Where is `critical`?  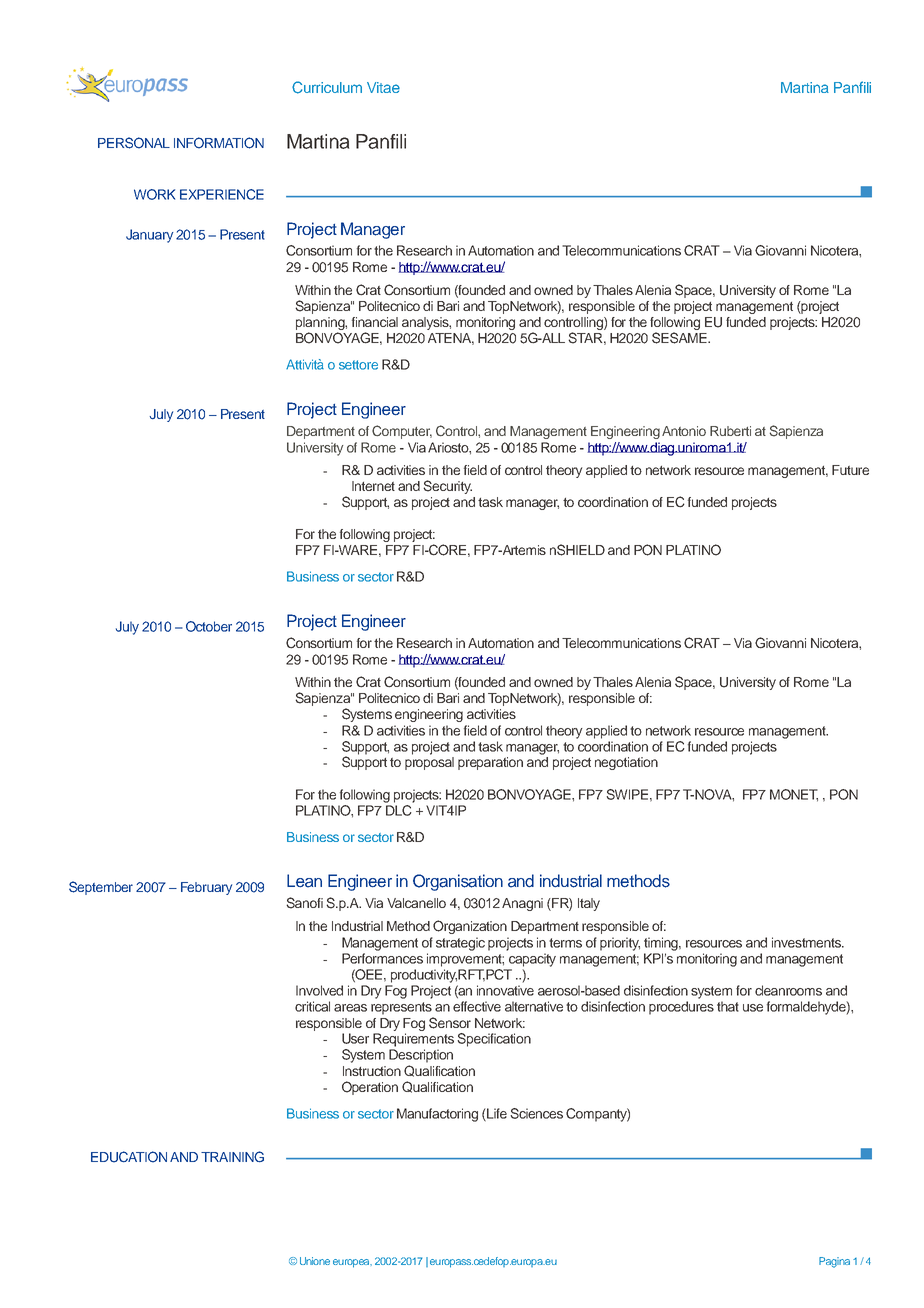 critical is located at coordinates (312, 1006).
